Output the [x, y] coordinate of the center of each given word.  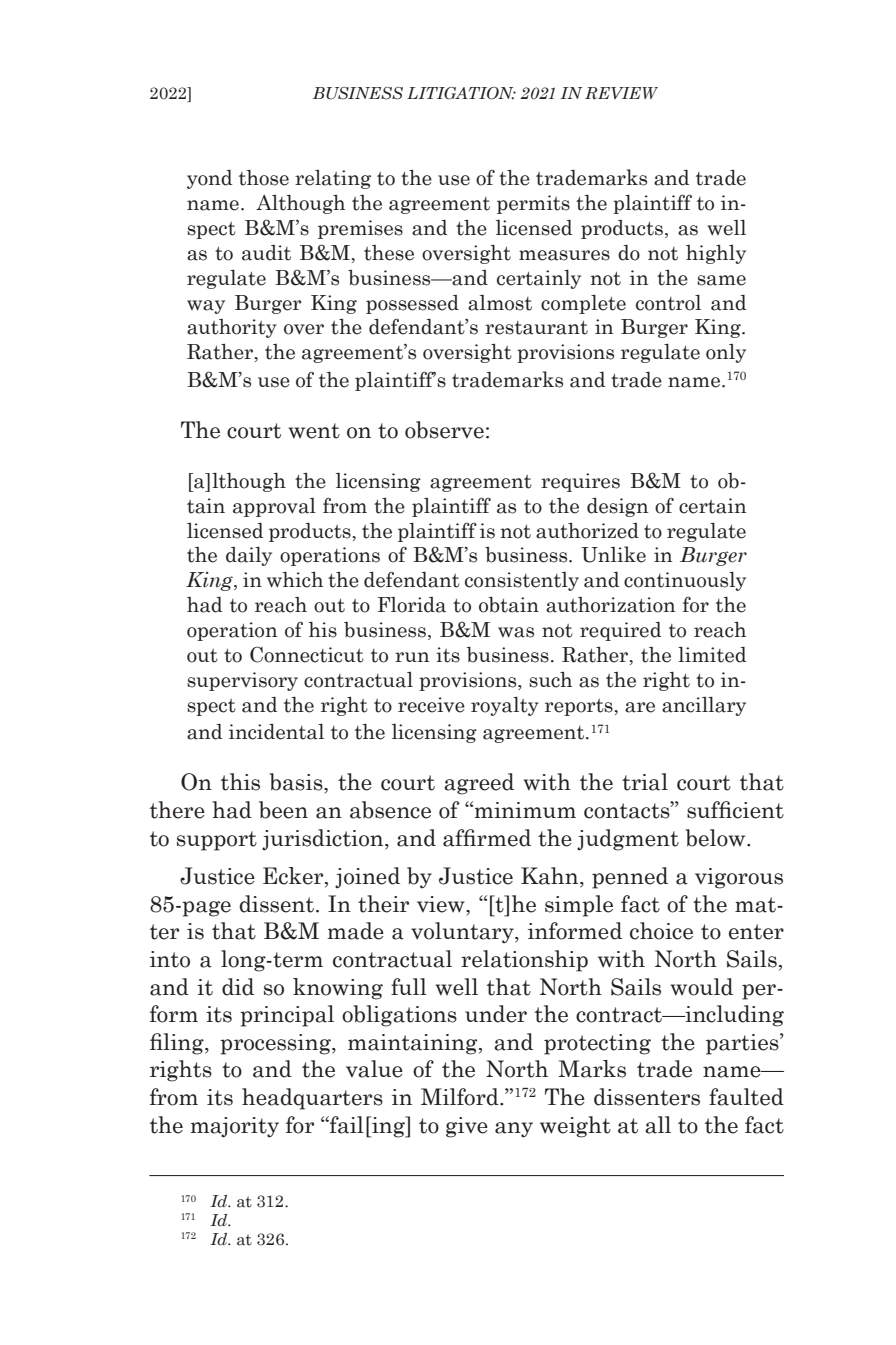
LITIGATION [461, 93]
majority [234, 1127]
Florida [411, 605]
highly [716, 254]
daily [249, 556]
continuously [685, 581]
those [264, 178]
